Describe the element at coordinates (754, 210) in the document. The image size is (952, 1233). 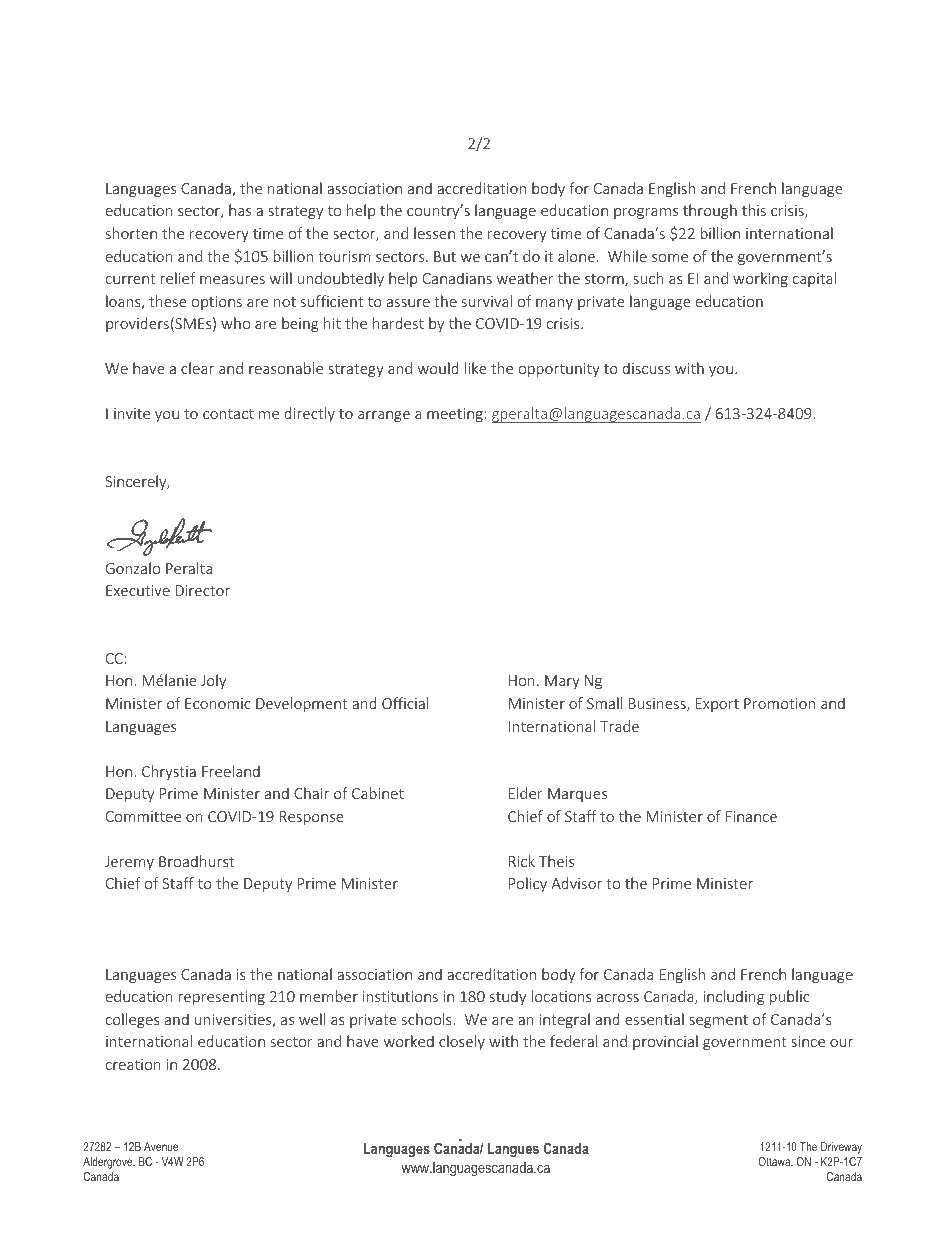
I see `this` at that location.
